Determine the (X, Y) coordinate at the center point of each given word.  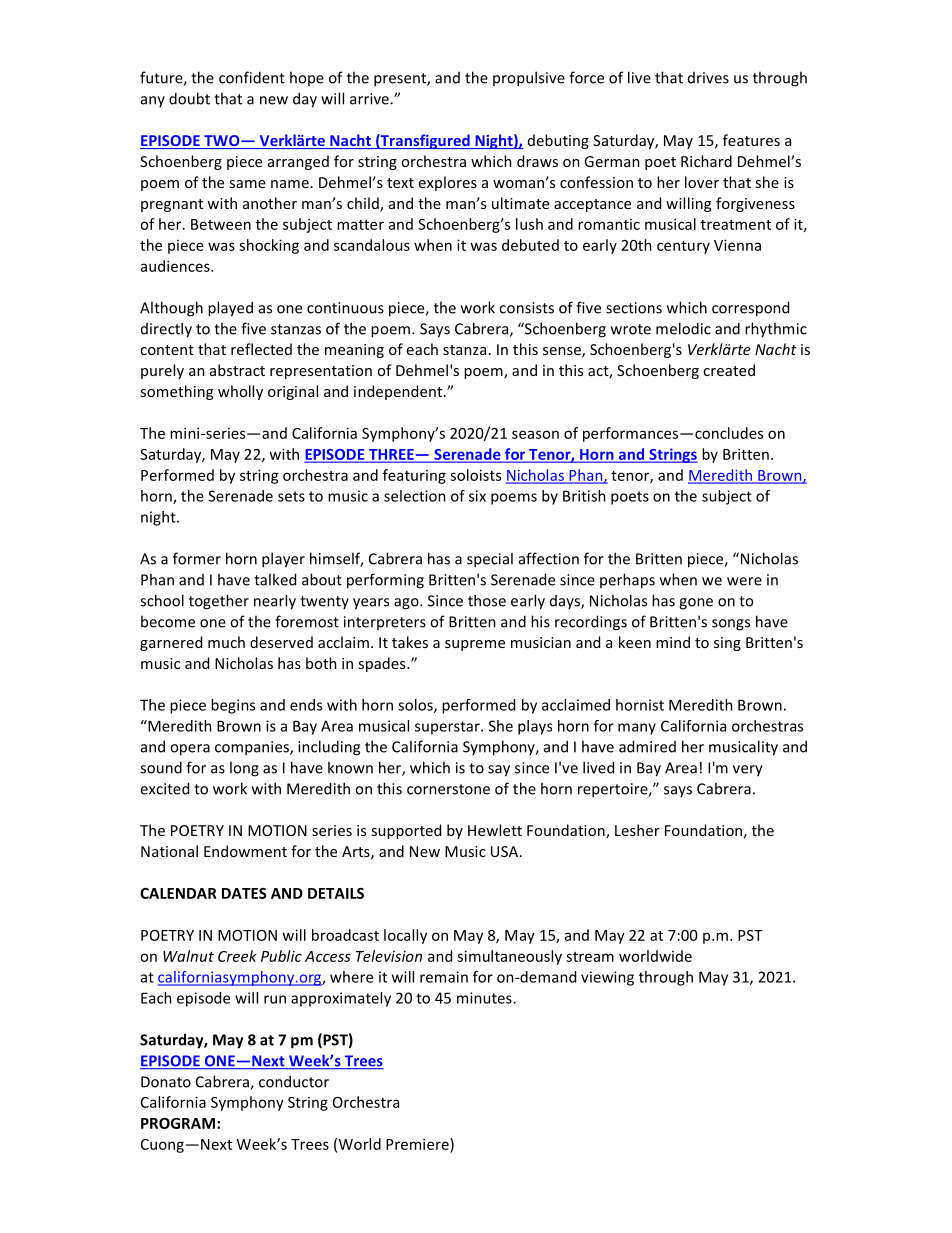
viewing (607, 978)
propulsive (529, 79)
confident (252, 77)
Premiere (418, 1144)
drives (708, 78)
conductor (294, 1081)
